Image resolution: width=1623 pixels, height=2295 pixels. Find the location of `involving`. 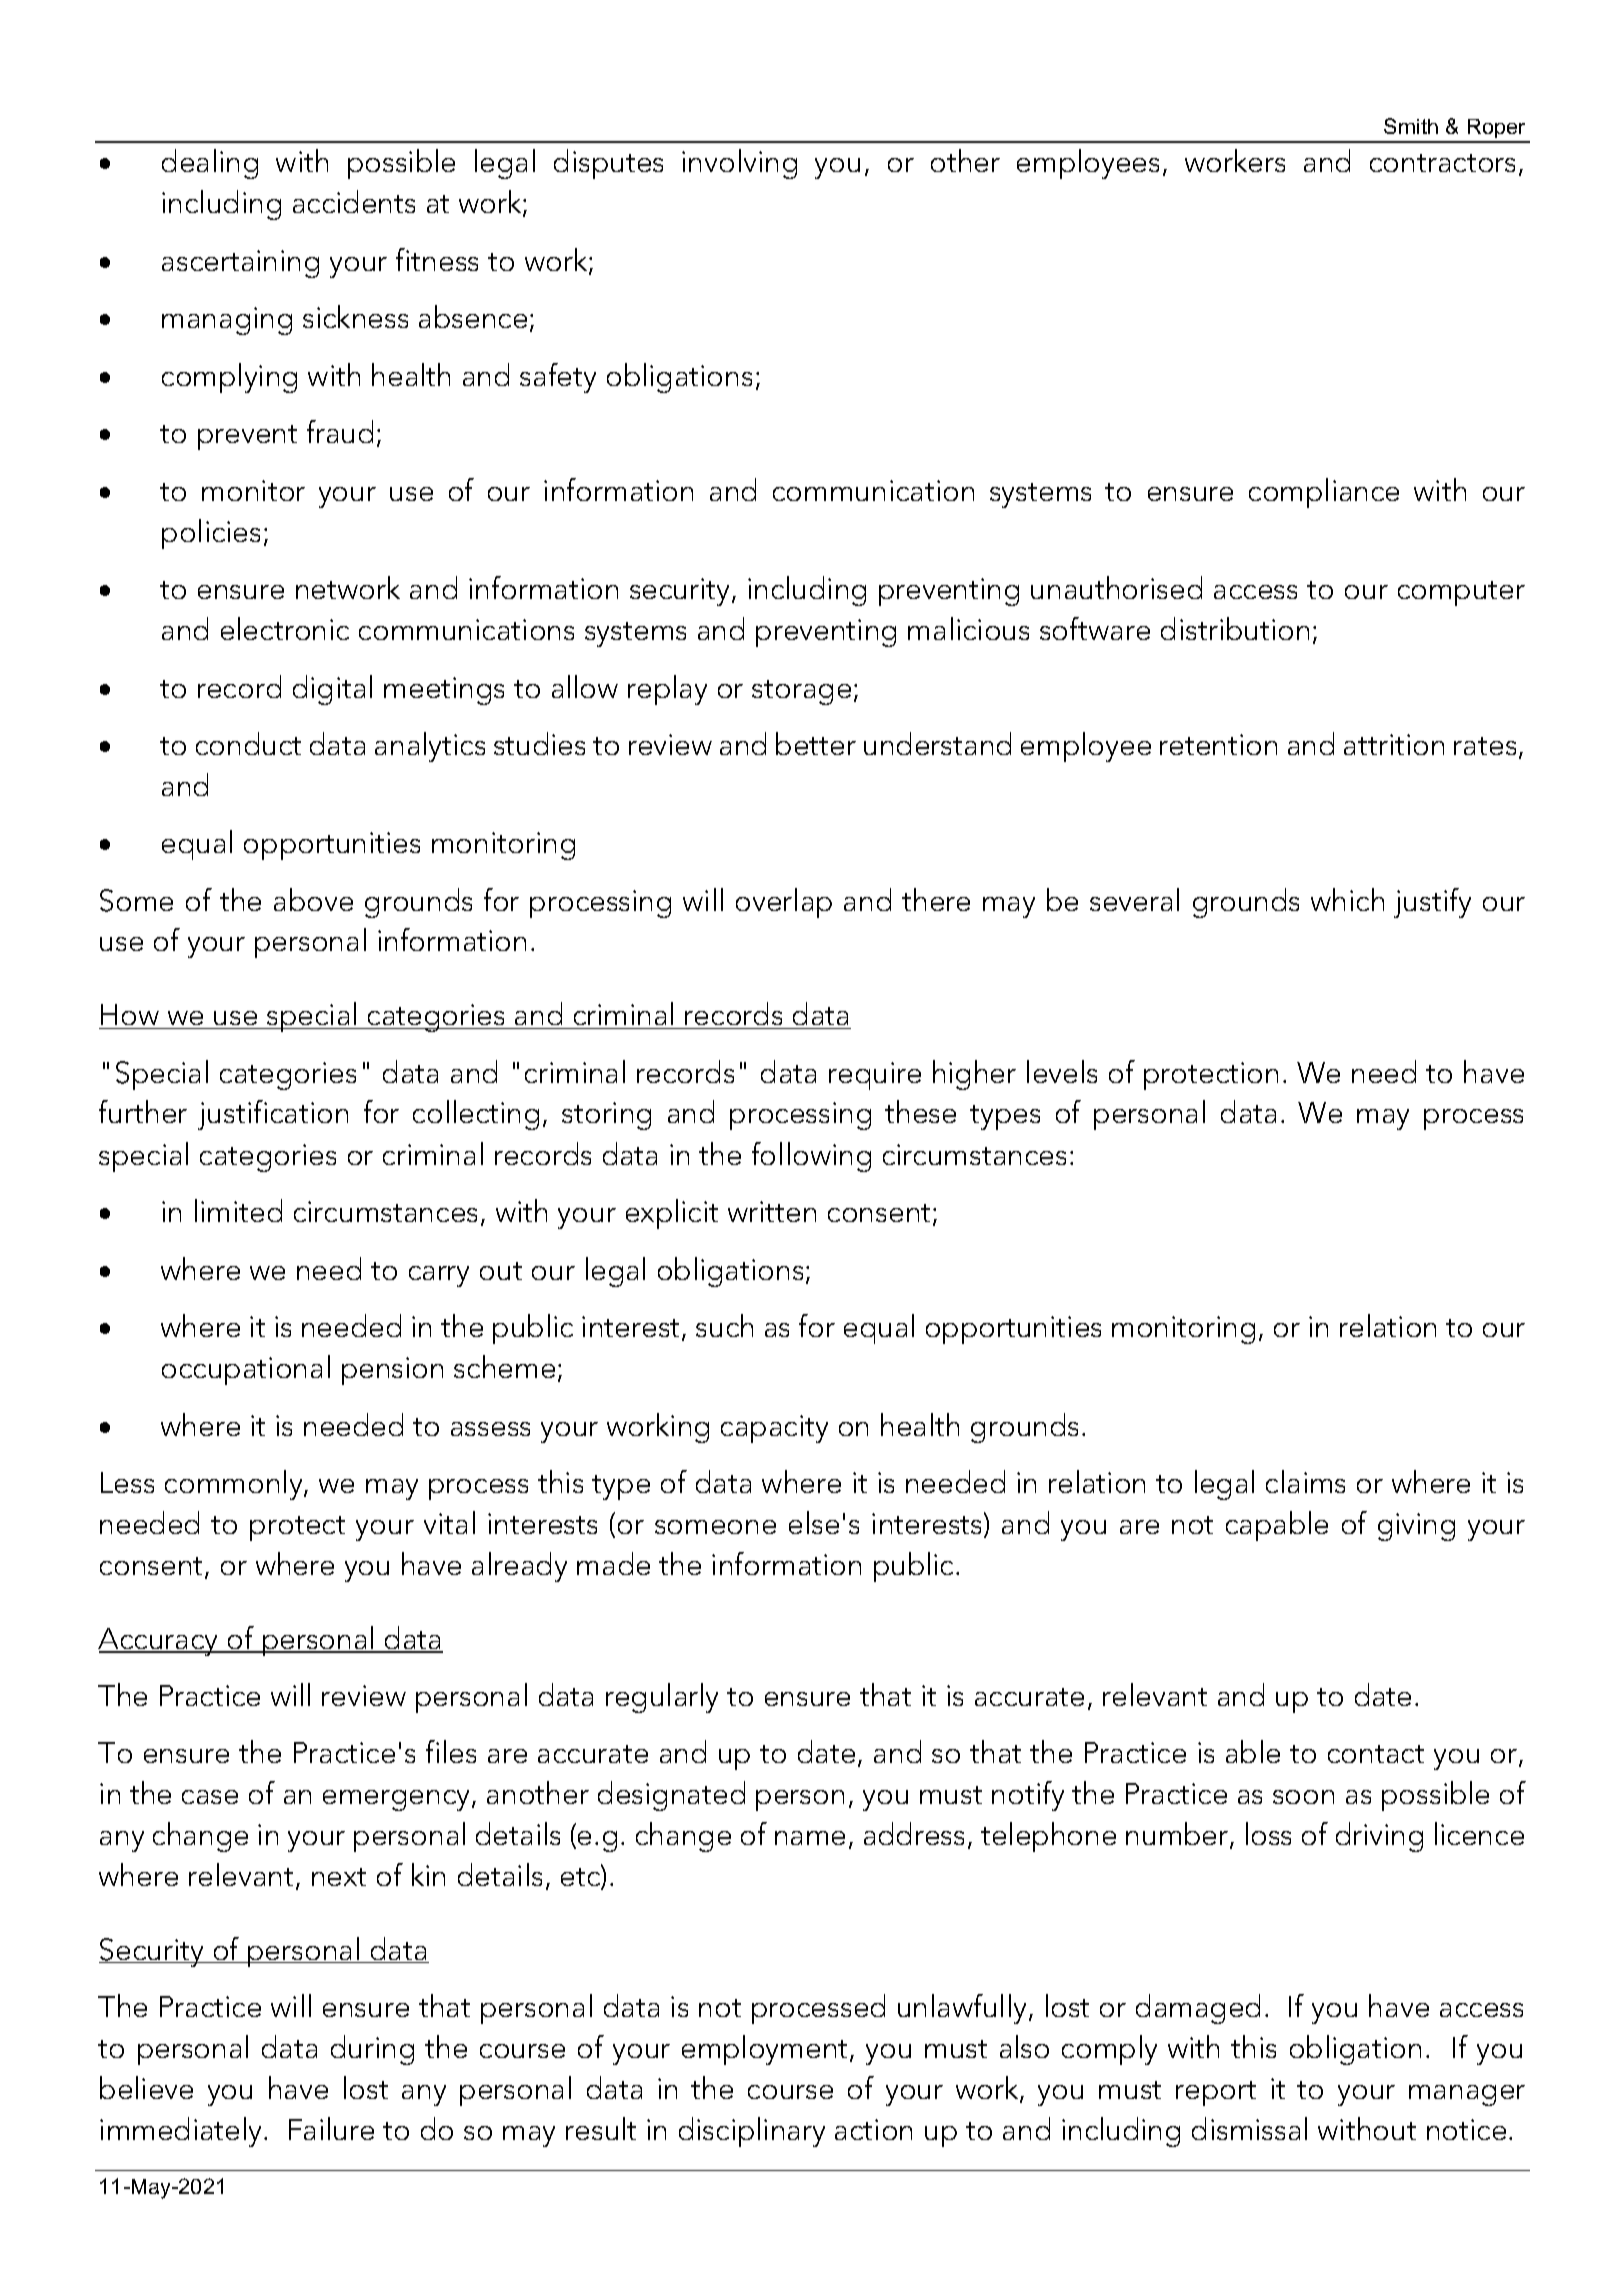

involving is located at coordinates (739, 164).
